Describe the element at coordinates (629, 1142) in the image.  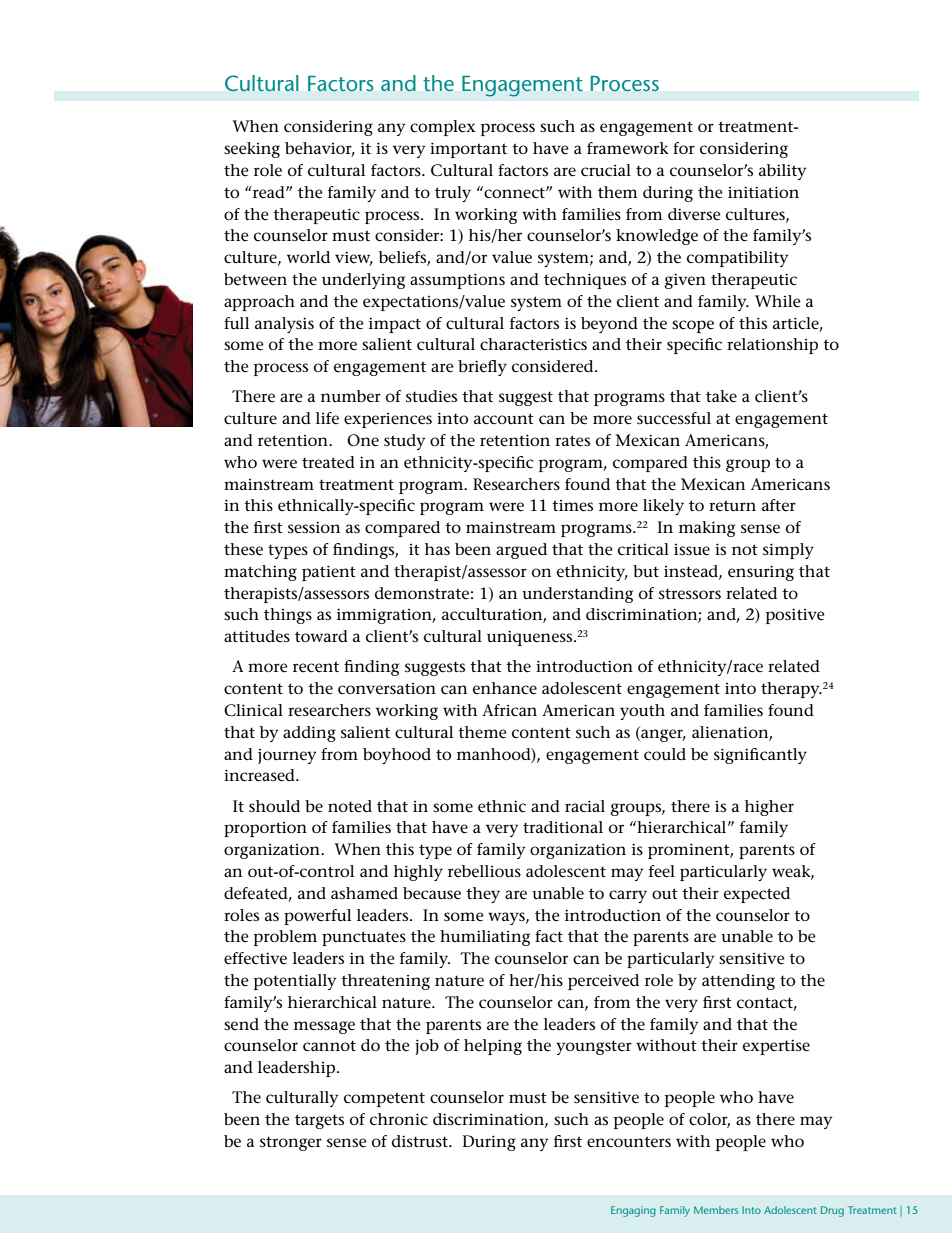
I see `encounters` at that location.
